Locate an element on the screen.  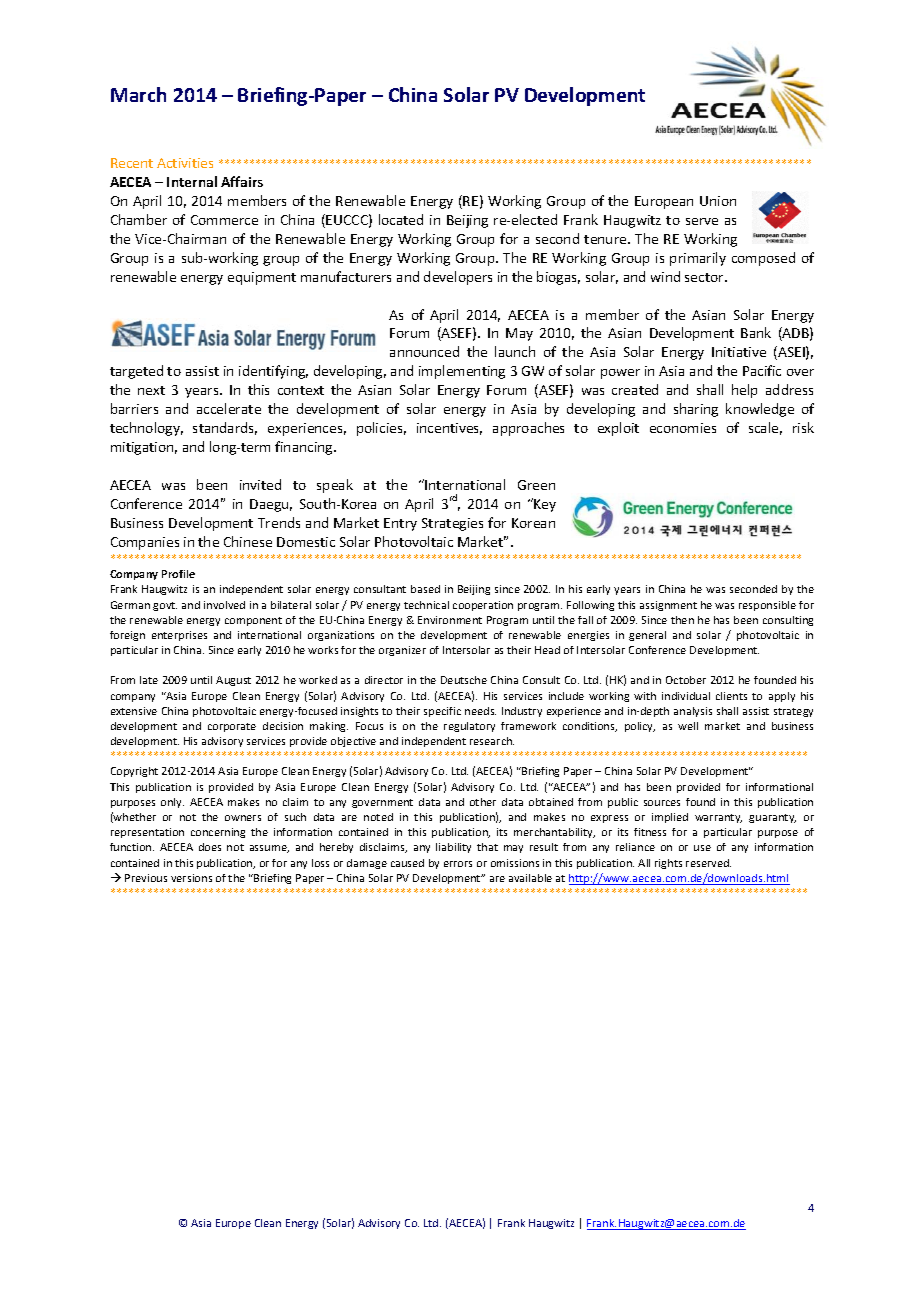
sector is located at coordinates (705, 277).
